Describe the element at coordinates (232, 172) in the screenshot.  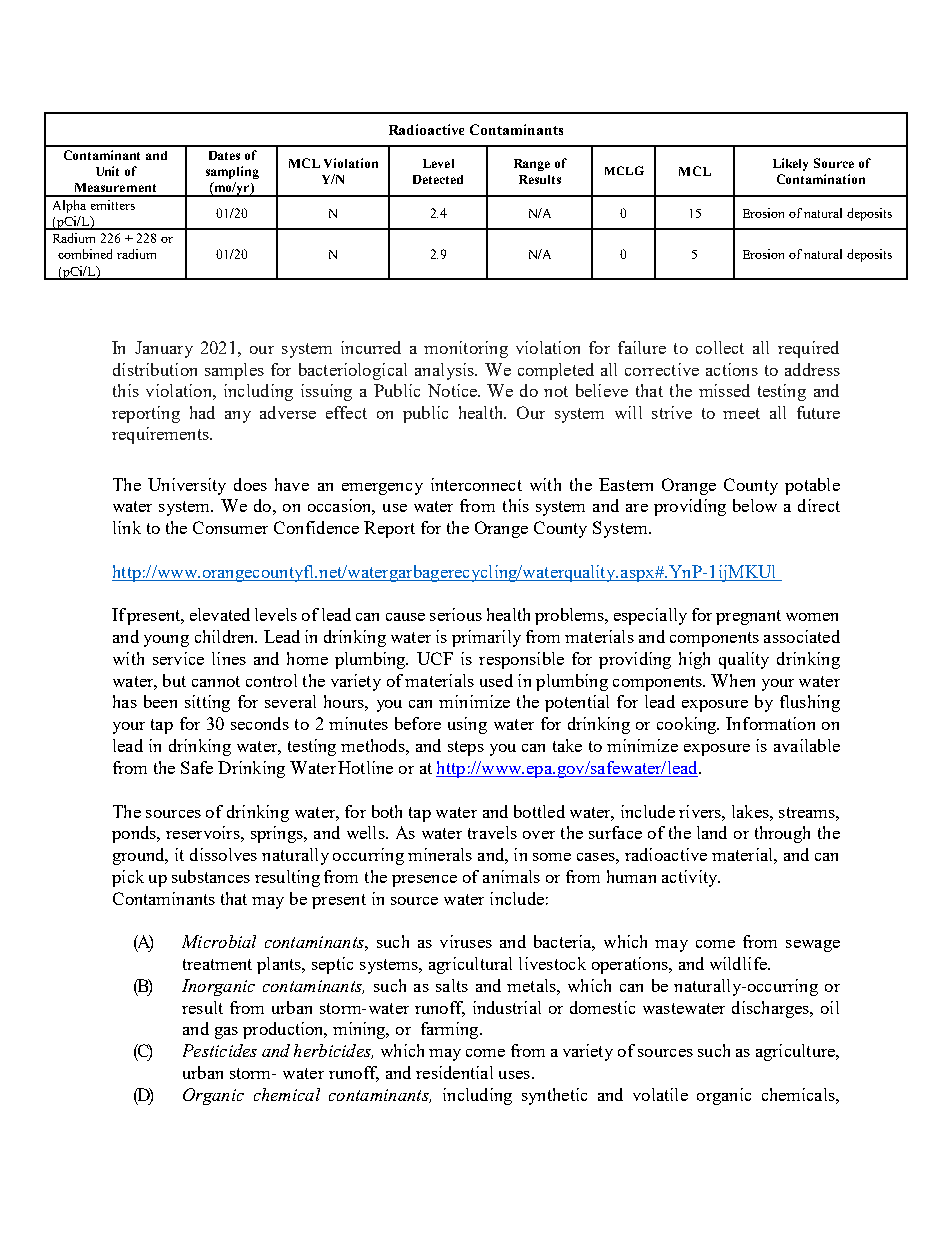
I see `sampling` at that location.
